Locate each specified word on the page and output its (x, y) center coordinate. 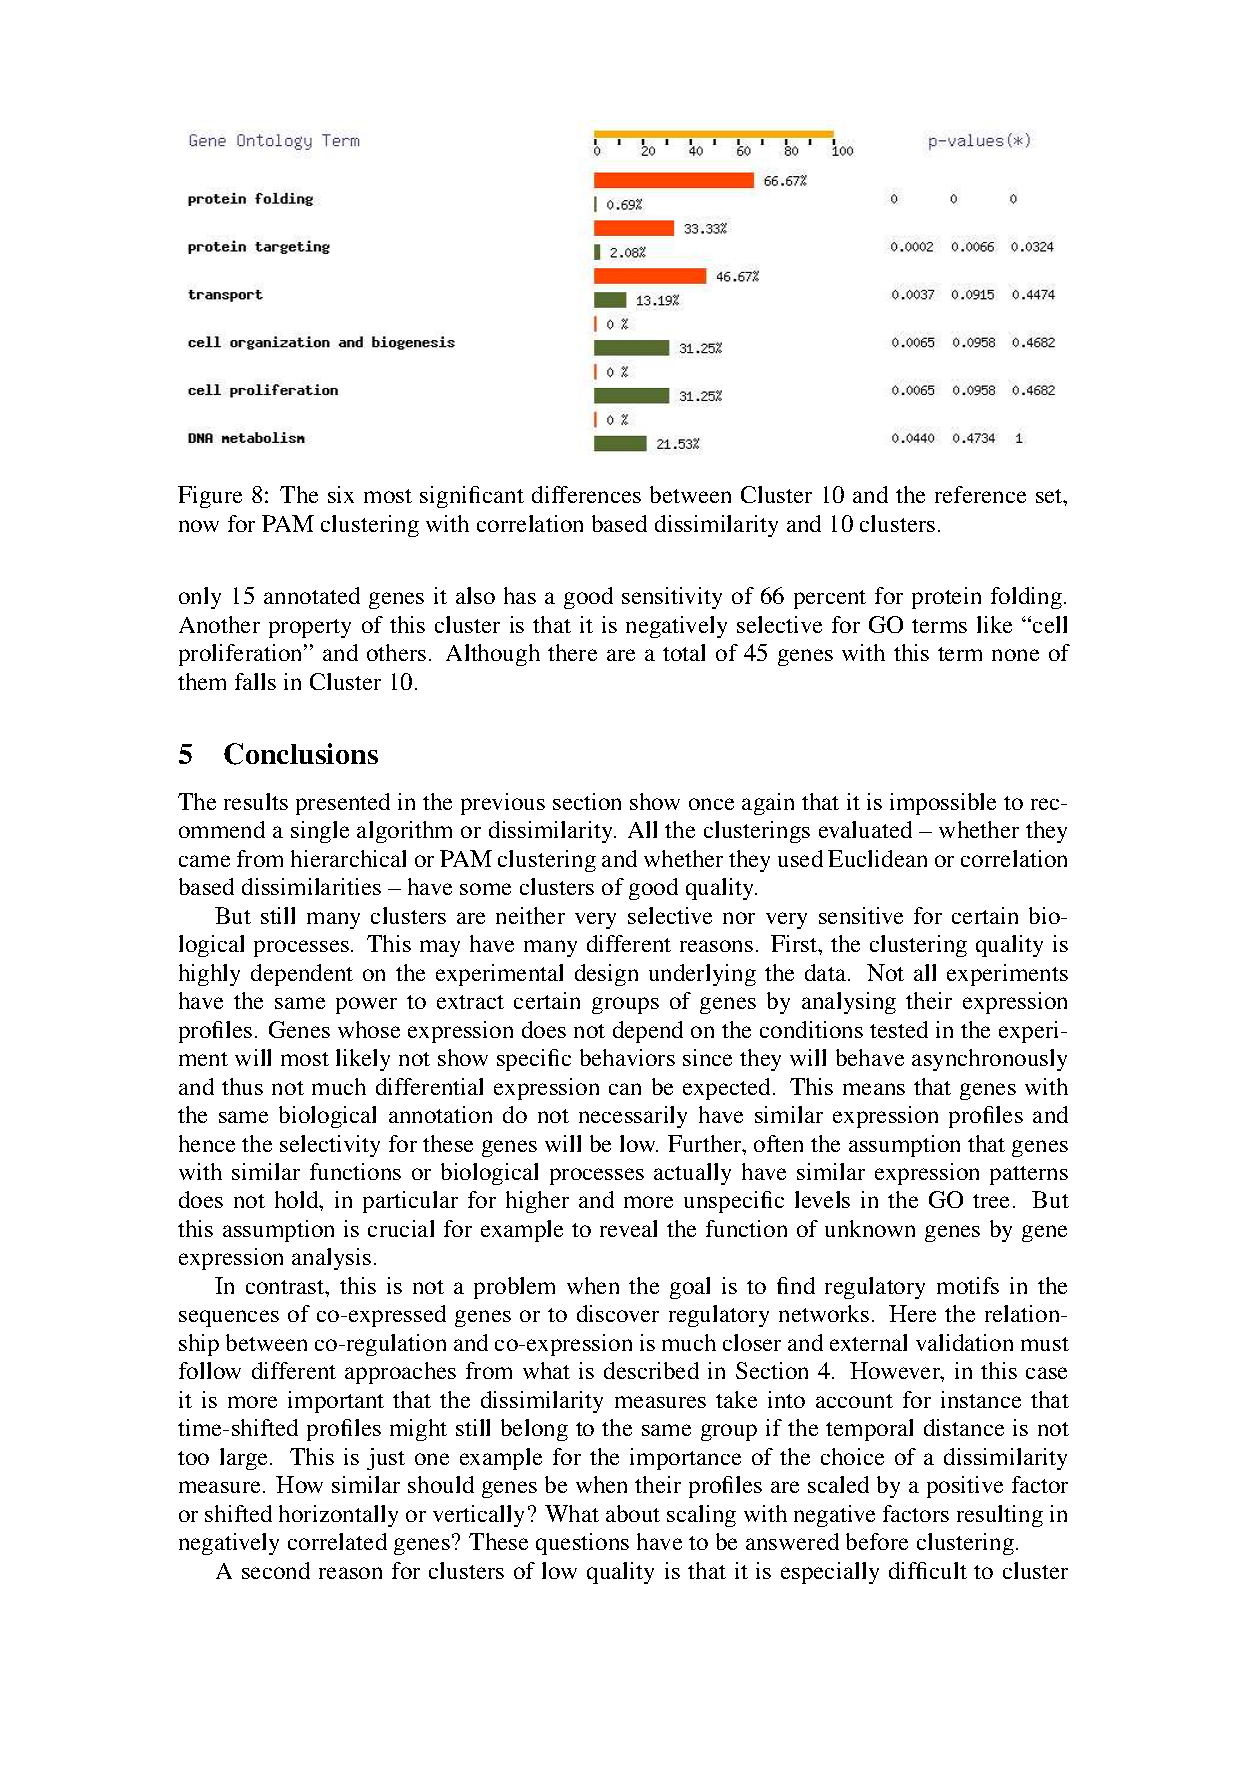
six (341, 494)
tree (991, 1201)
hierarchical (348, 858)
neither (530, 915)
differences (586, 494)
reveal (628, 1228)
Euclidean (877, 858)
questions (582, 1544)
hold (298, 1199)
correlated (337, 1541)
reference (980, 494)
